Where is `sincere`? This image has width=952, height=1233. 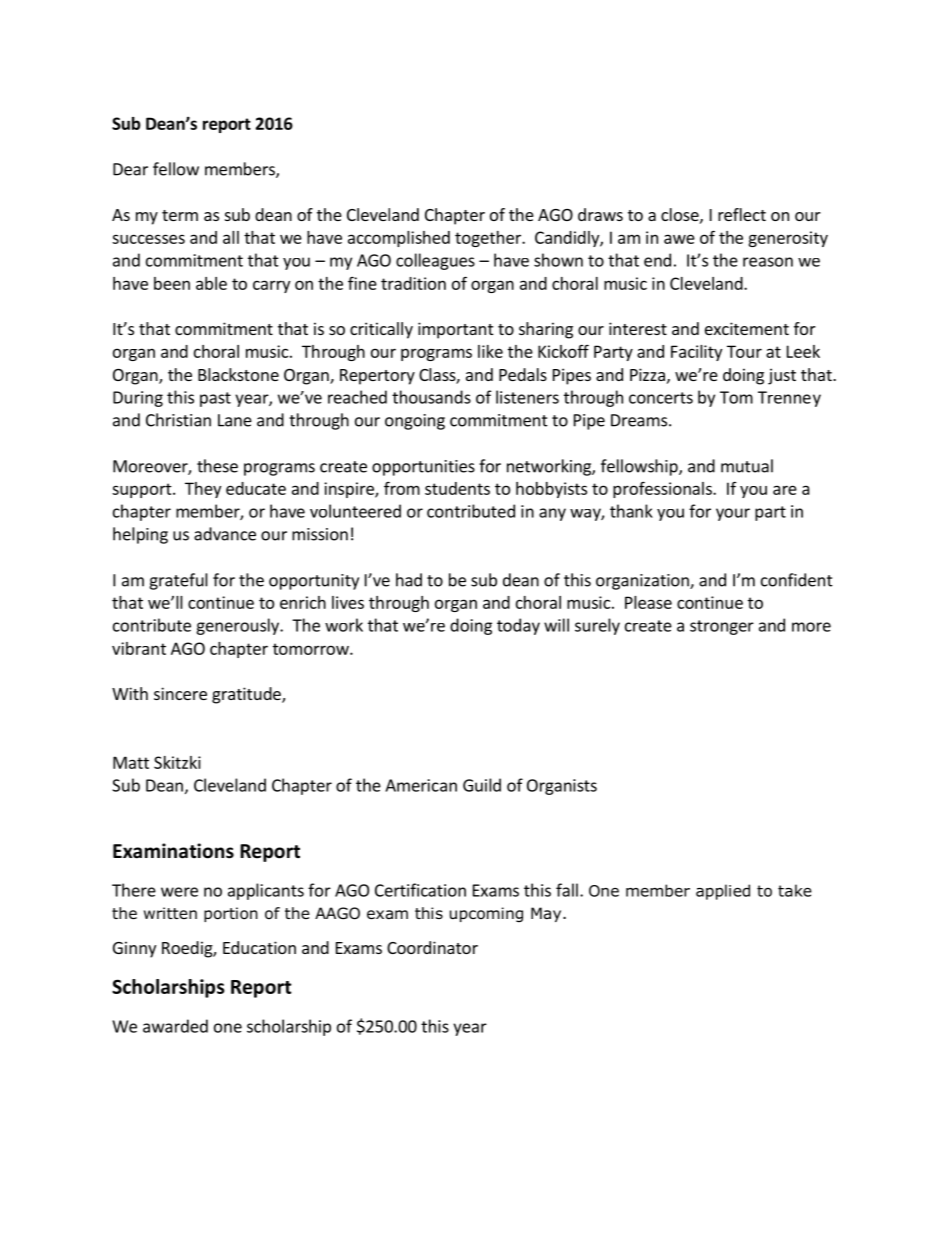
sincere is located at coordinates (180, 693).
